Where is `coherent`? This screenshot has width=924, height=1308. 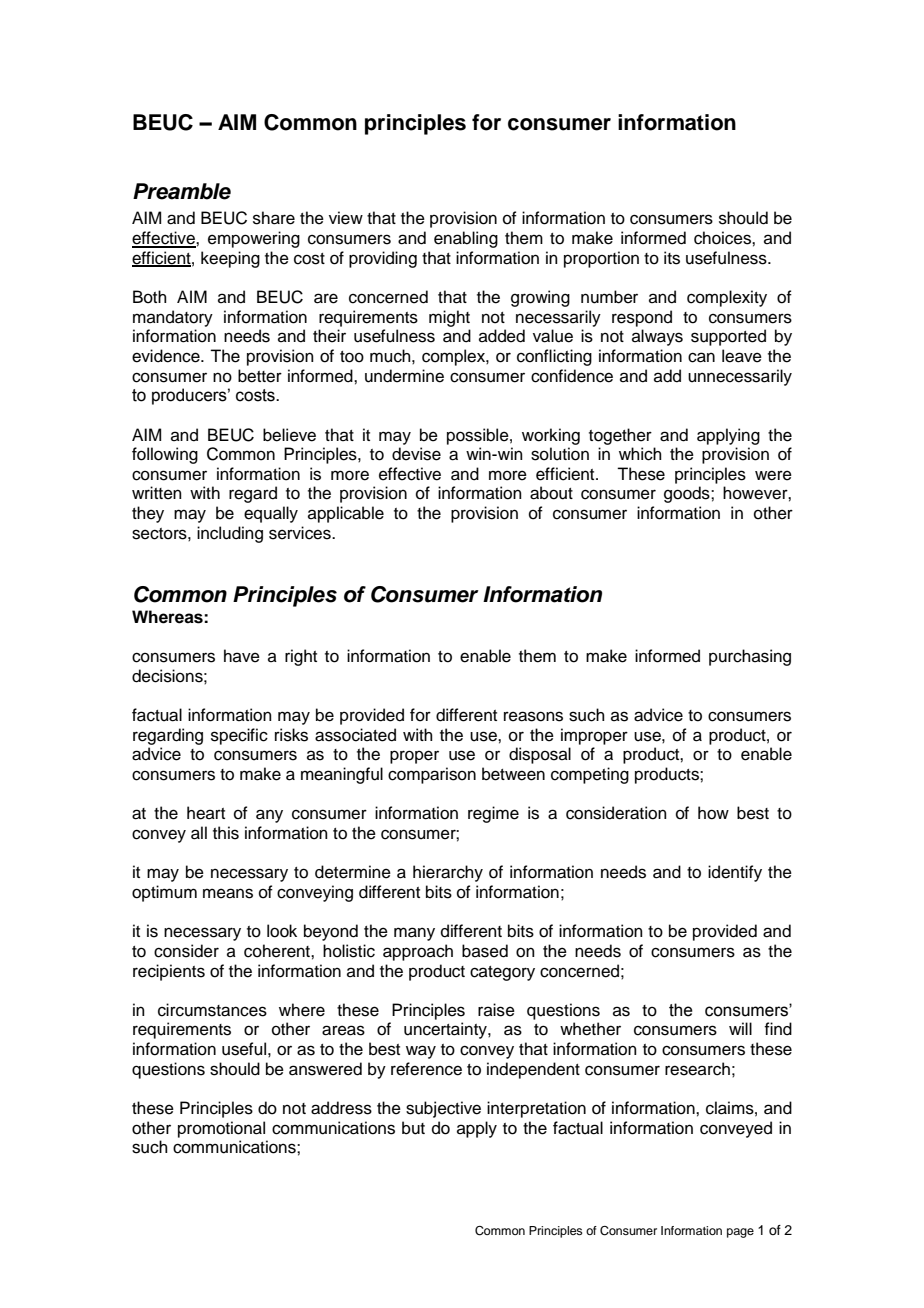
coherent is located at coordinates (278, 951).
